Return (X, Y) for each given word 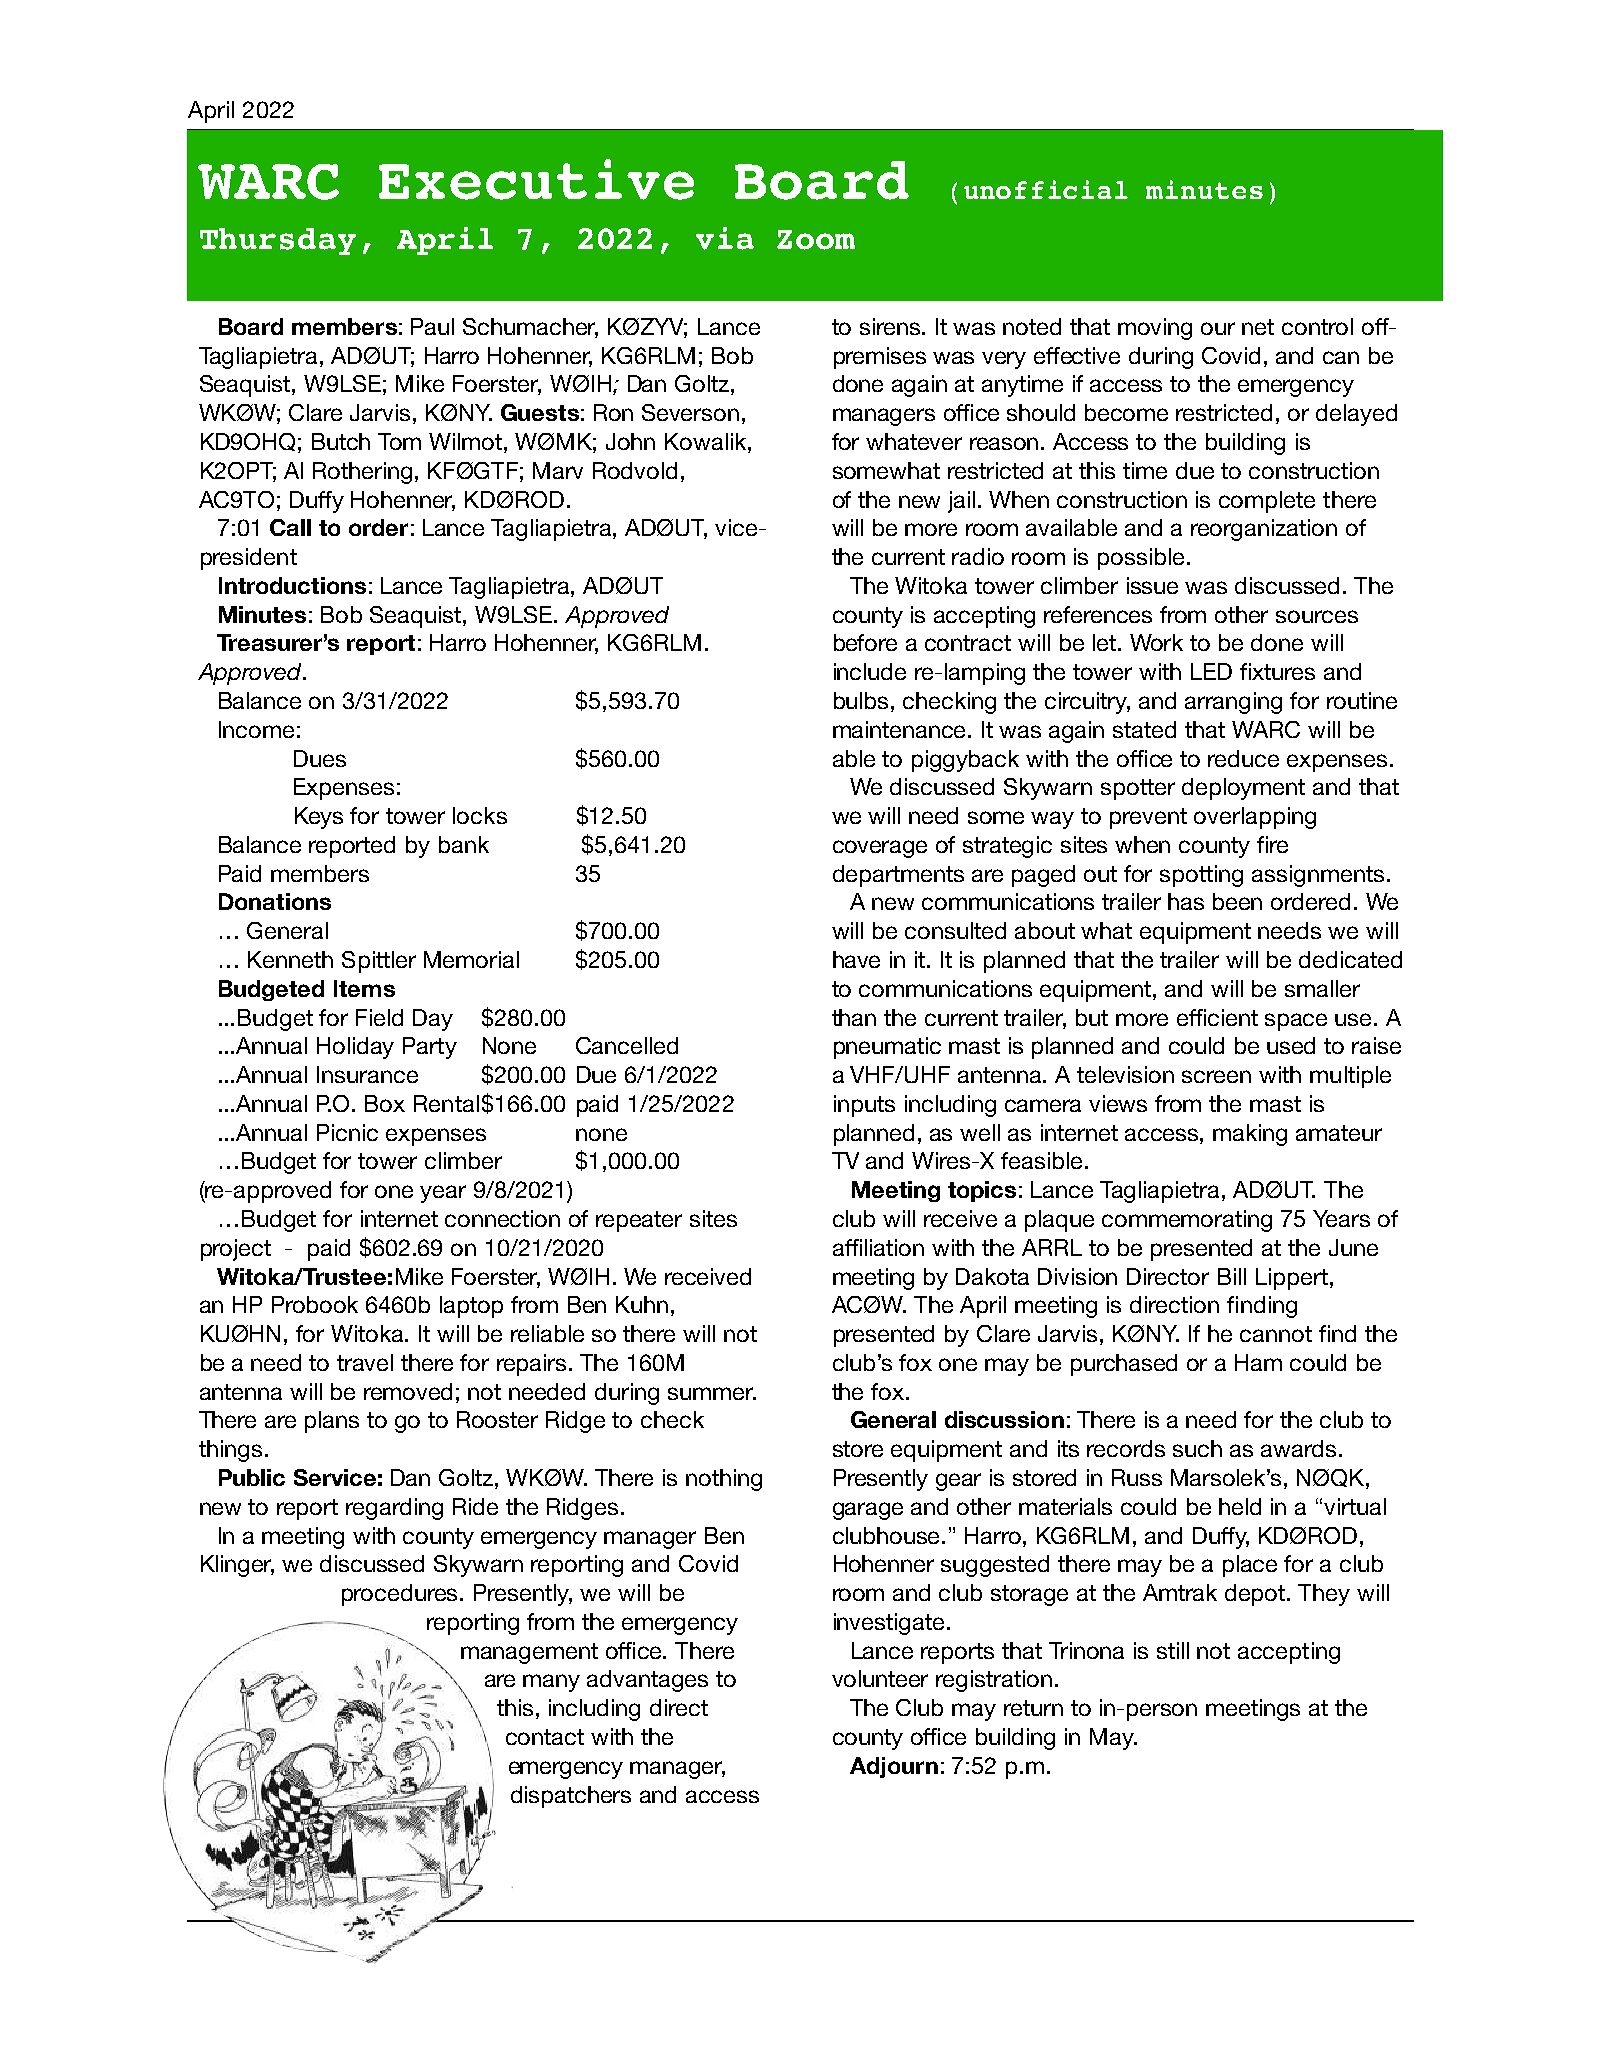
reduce (1243, 758)
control (1317, 326)
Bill (1232, 1276)
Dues (320, 758)
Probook (315, 1304)
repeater (639, 1221)
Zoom (816, 240)
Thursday (278, 241)
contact (545, 1737)
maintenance (901, 729)
